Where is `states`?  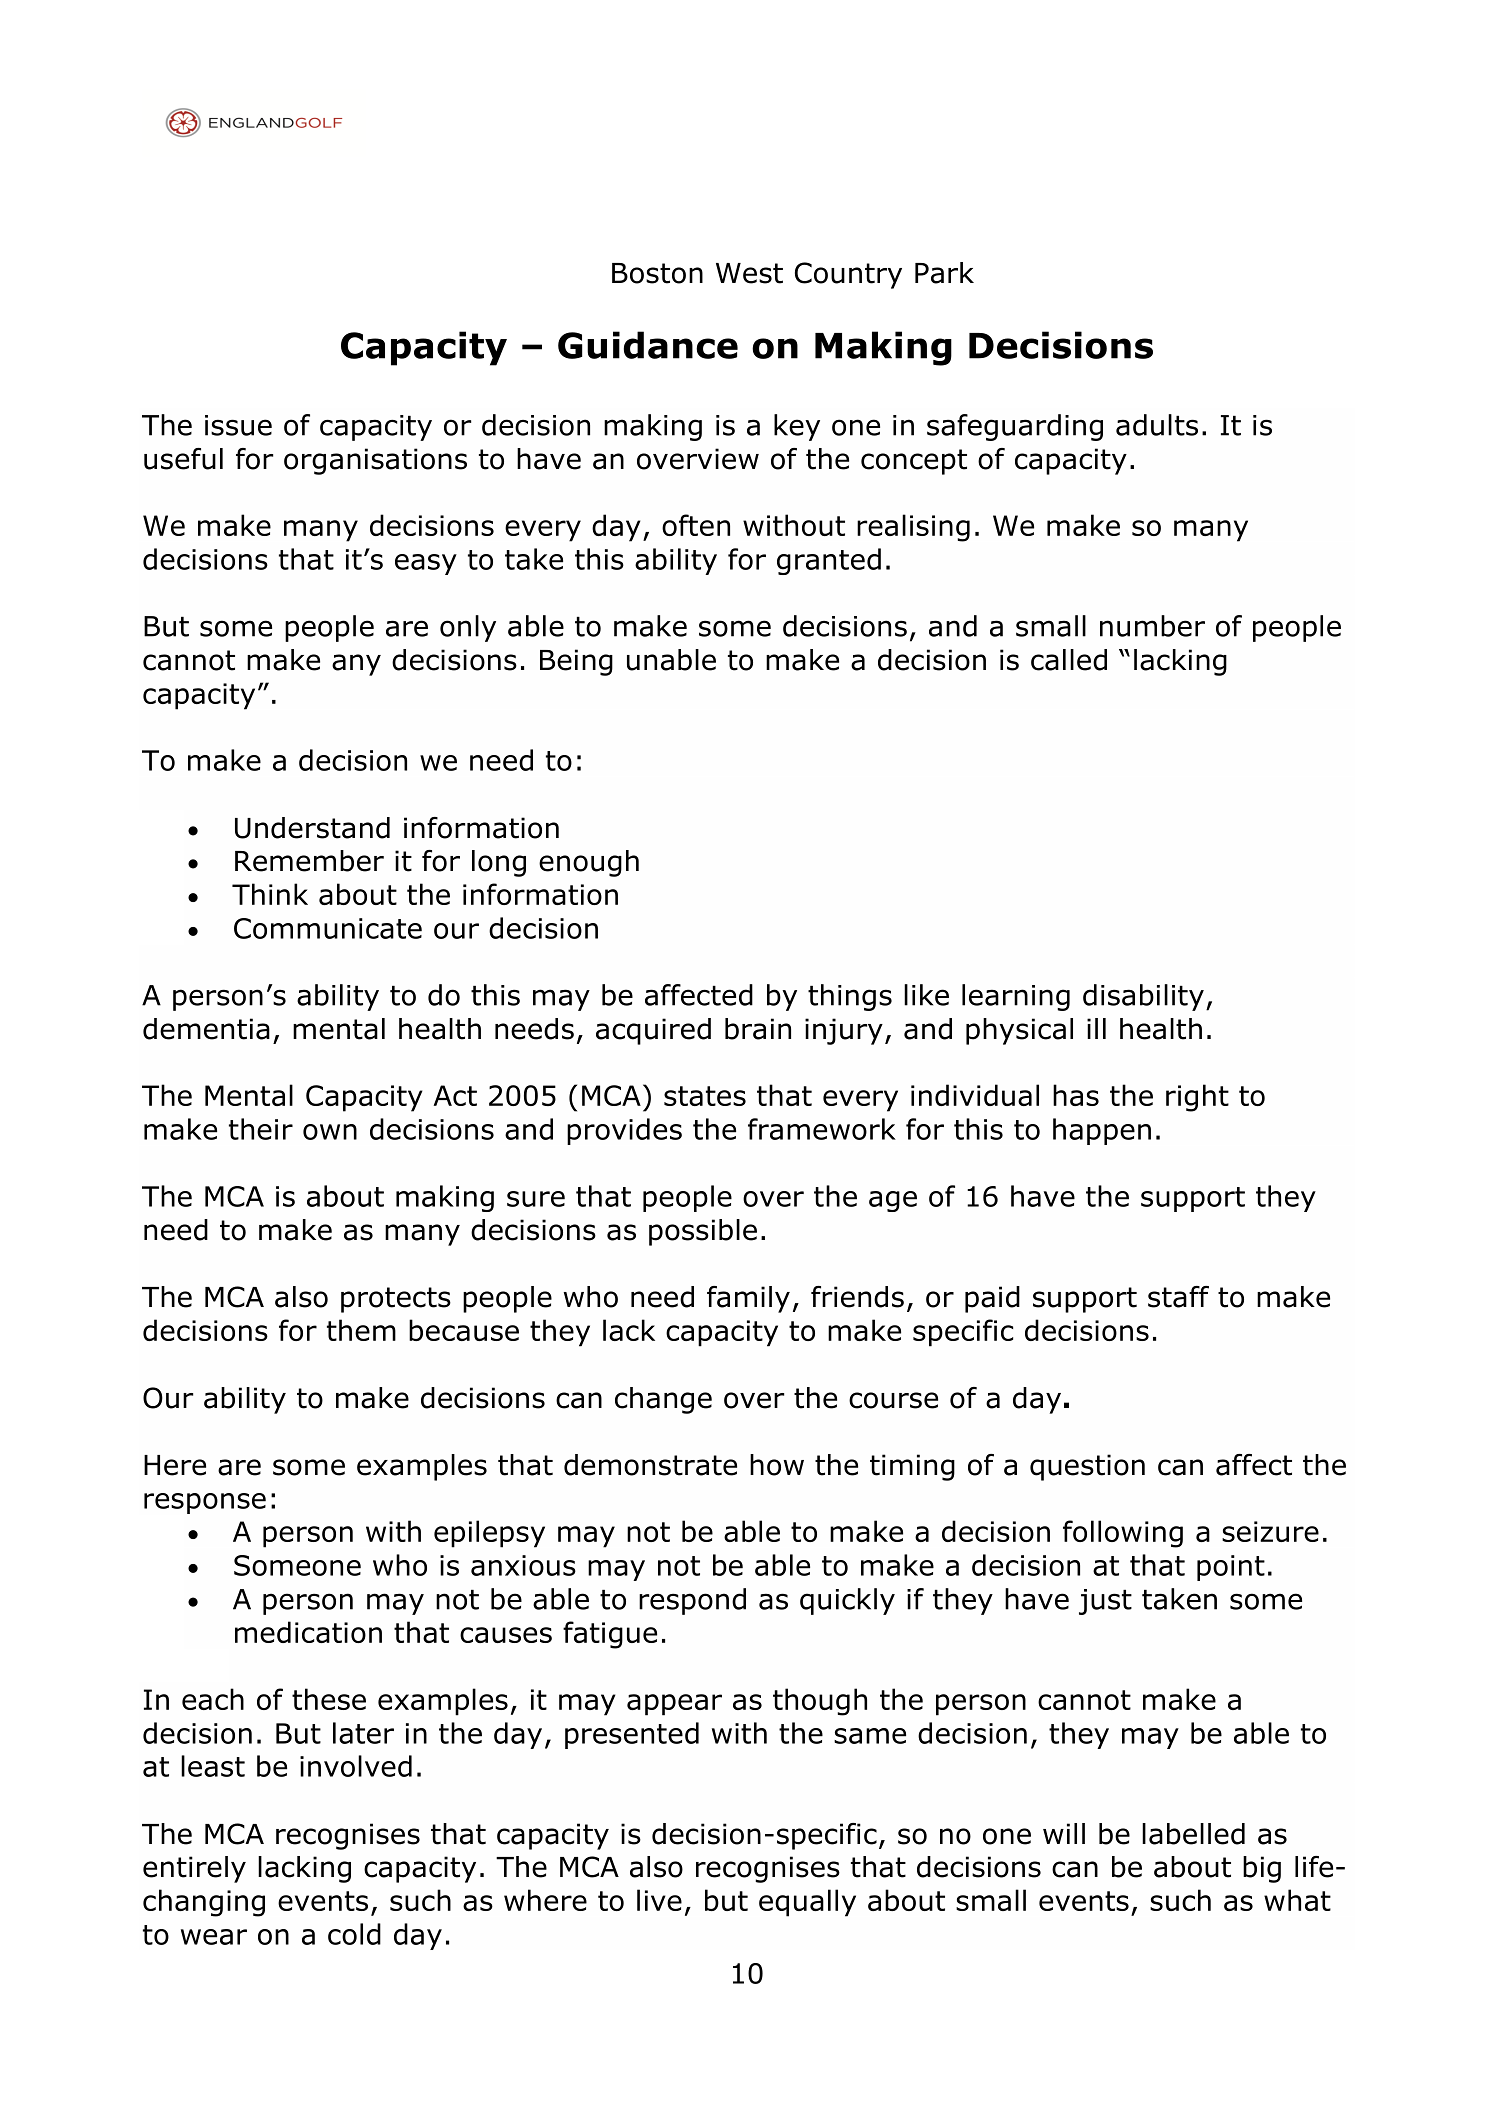
states is located at coordinates (705, 1096).
